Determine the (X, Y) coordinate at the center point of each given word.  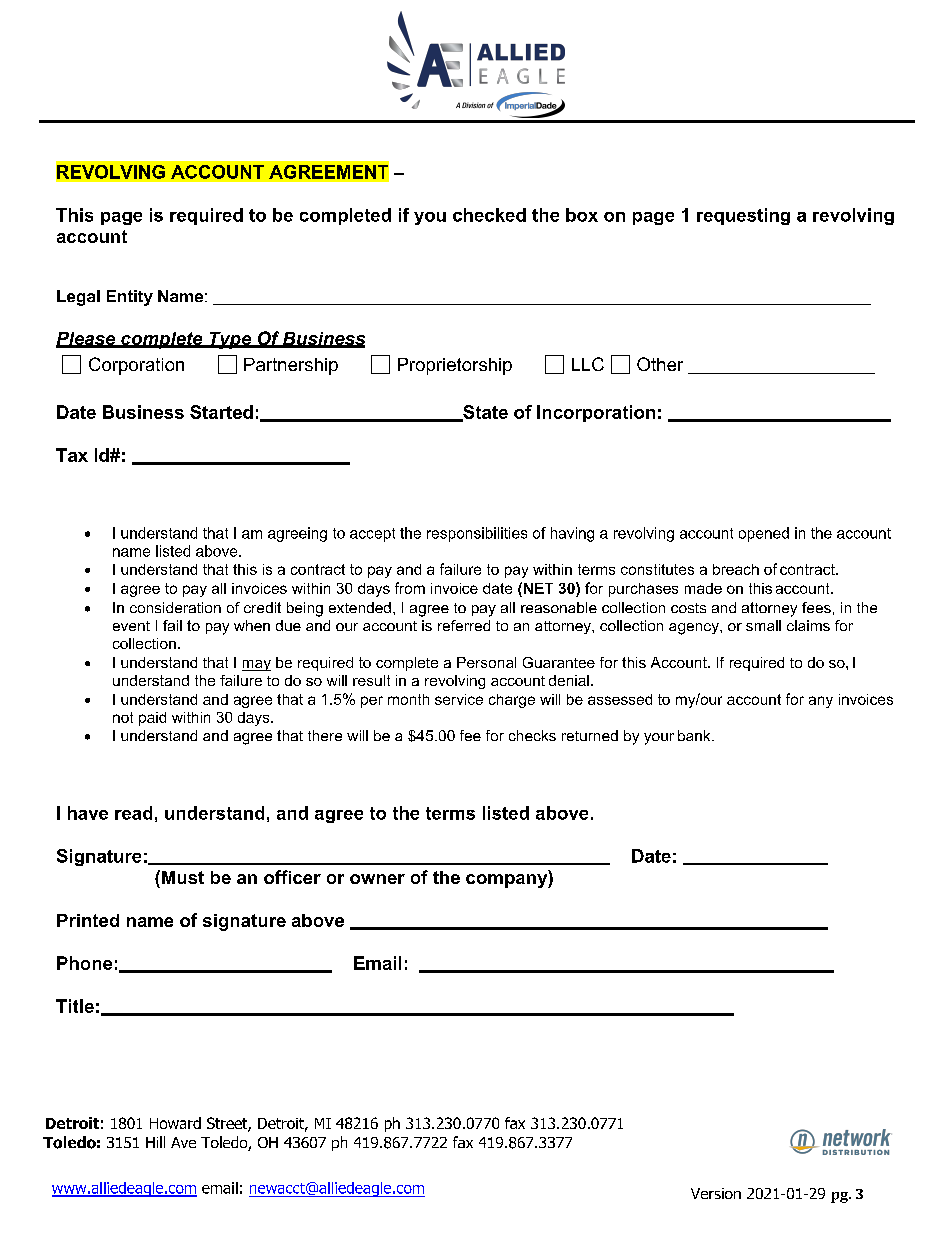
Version (716, 1193)
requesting (743, 216)
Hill (155, 1142)
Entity (130, 298)
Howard (175, 1123)
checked (489, 215)
